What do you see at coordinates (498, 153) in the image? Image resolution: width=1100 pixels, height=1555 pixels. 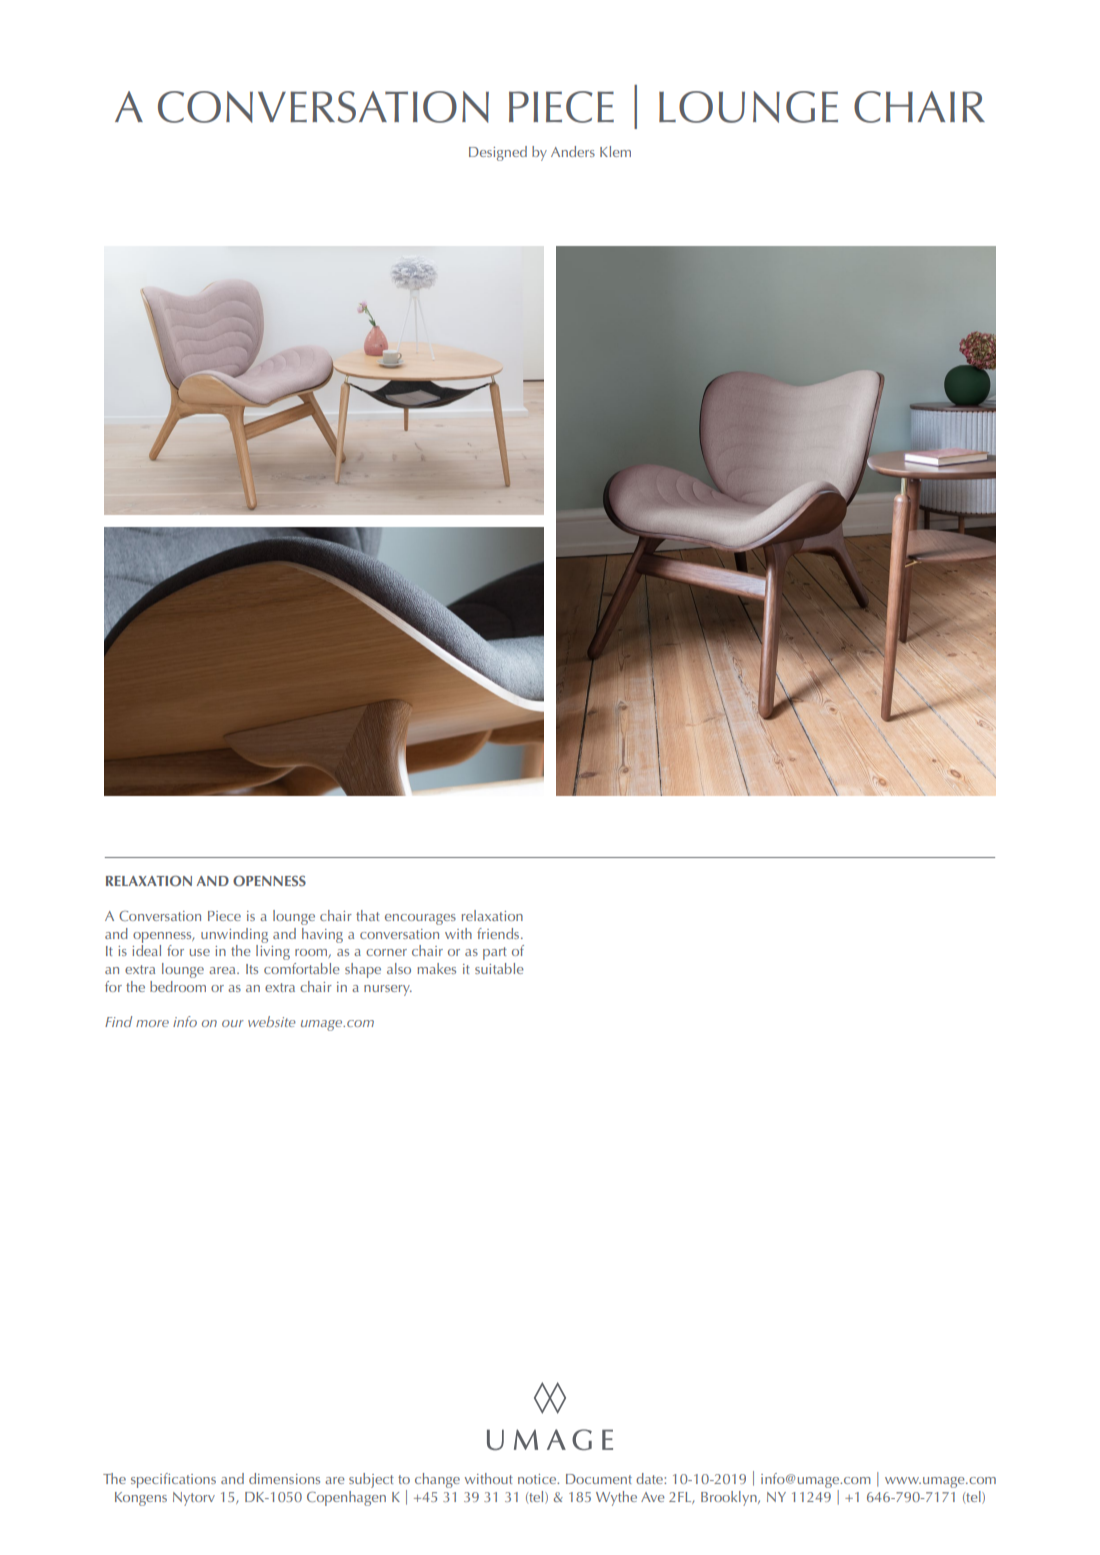 I see `Designed` at bounding box center [498, 153].
